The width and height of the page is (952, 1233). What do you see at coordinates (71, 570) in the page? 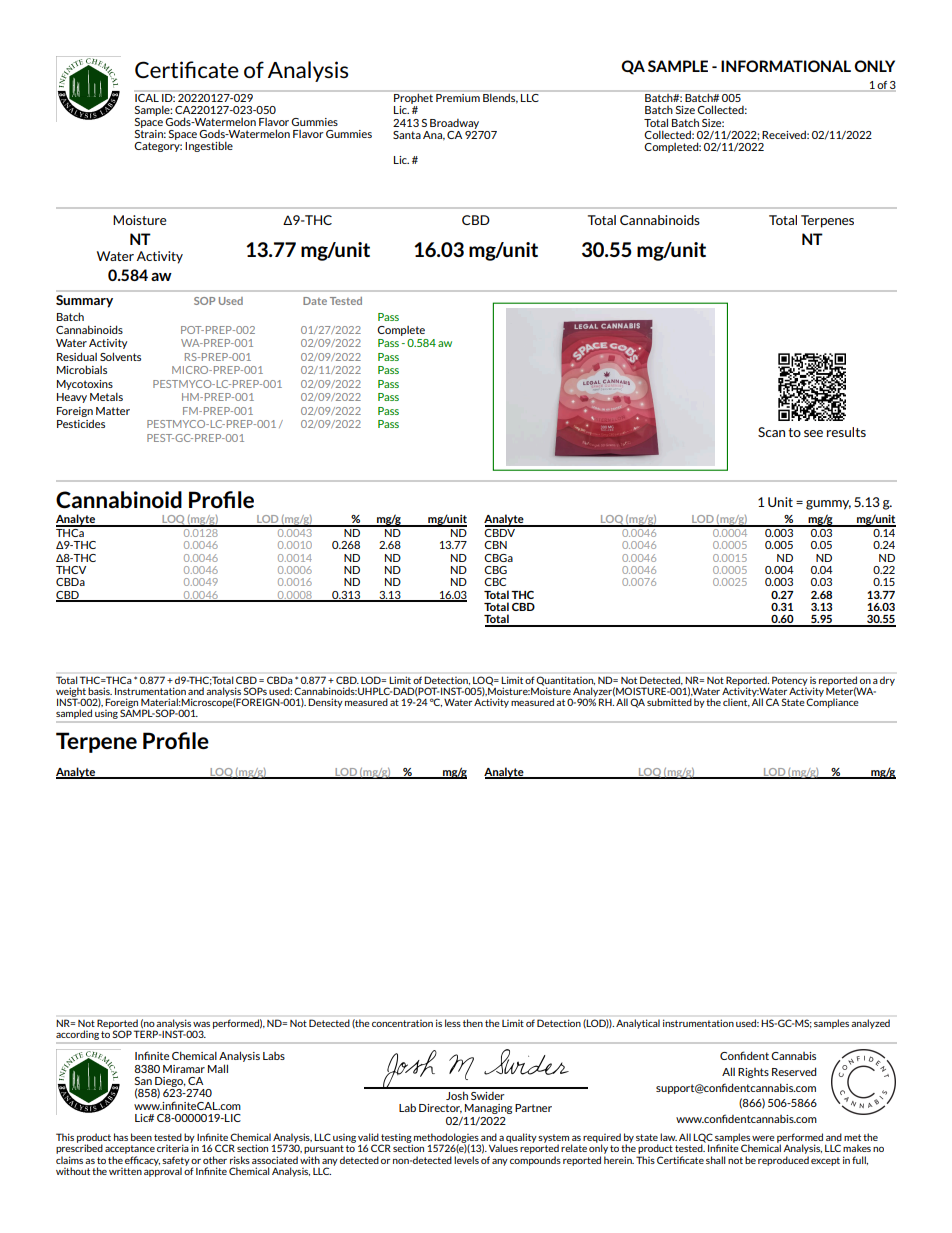
I see `THCV` at bounding box center [71, 570].
